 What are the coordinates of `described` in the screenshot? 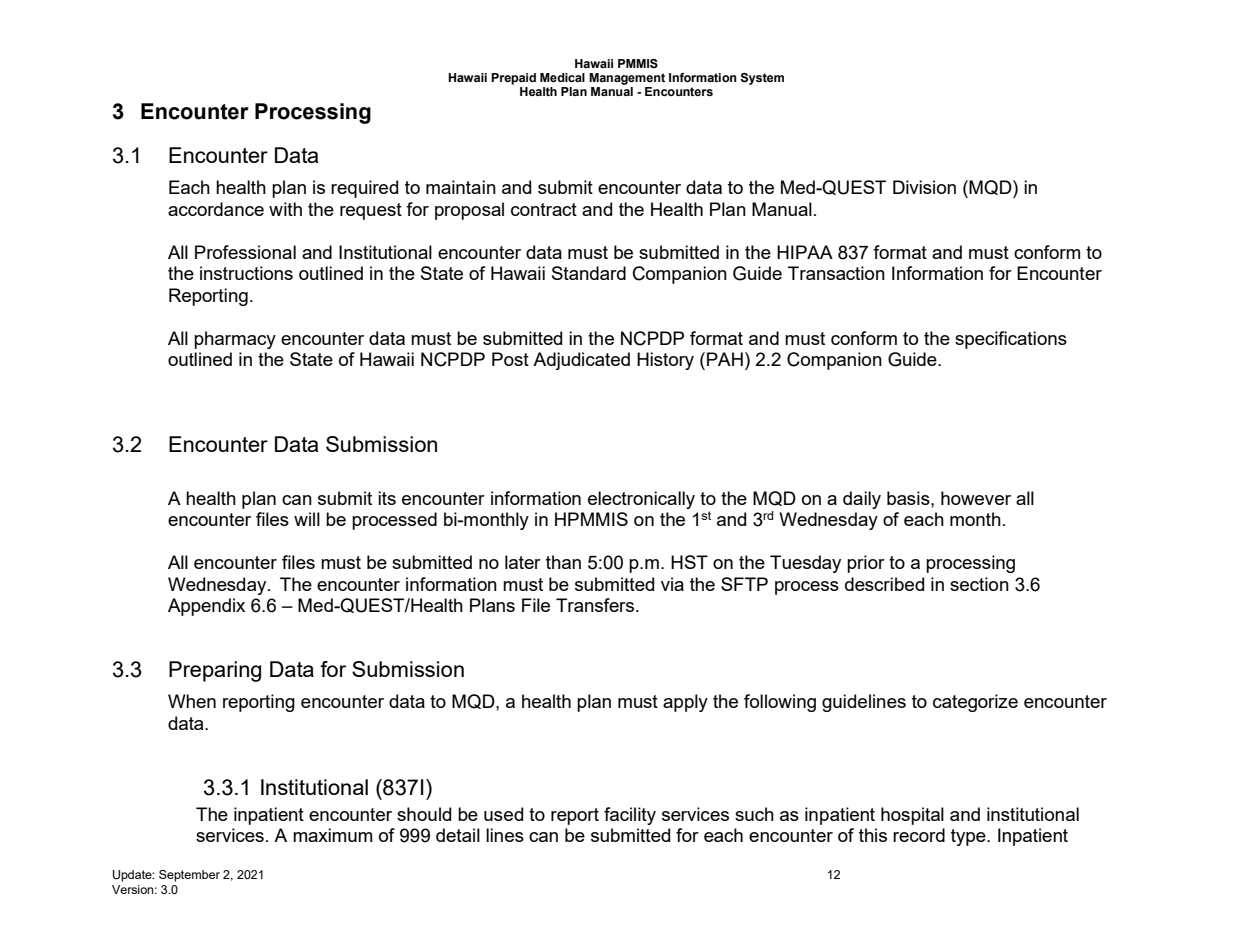 It's located at (884, 584).
